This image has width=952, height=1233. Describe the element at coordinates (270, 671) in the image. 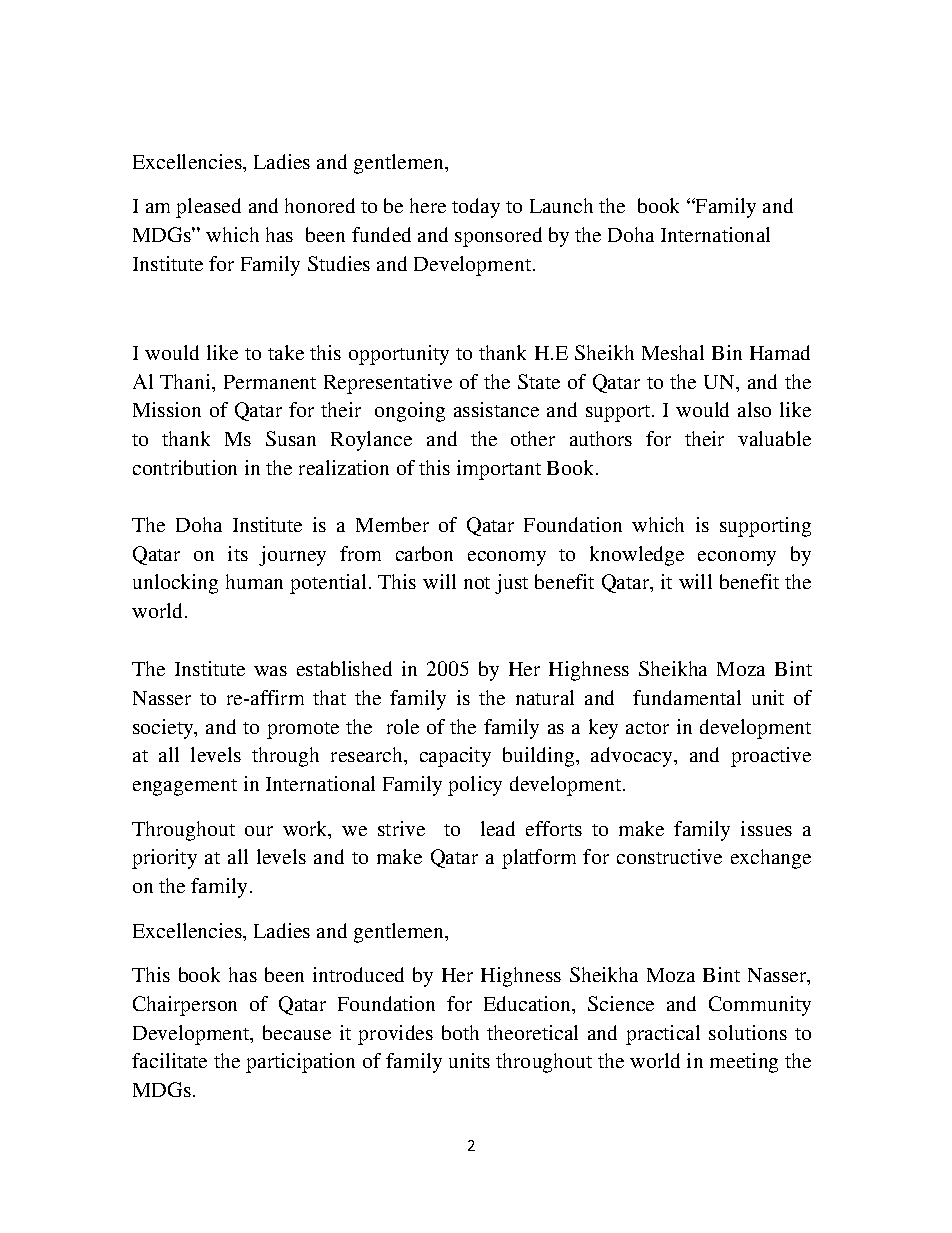

I see `was` at that location.
